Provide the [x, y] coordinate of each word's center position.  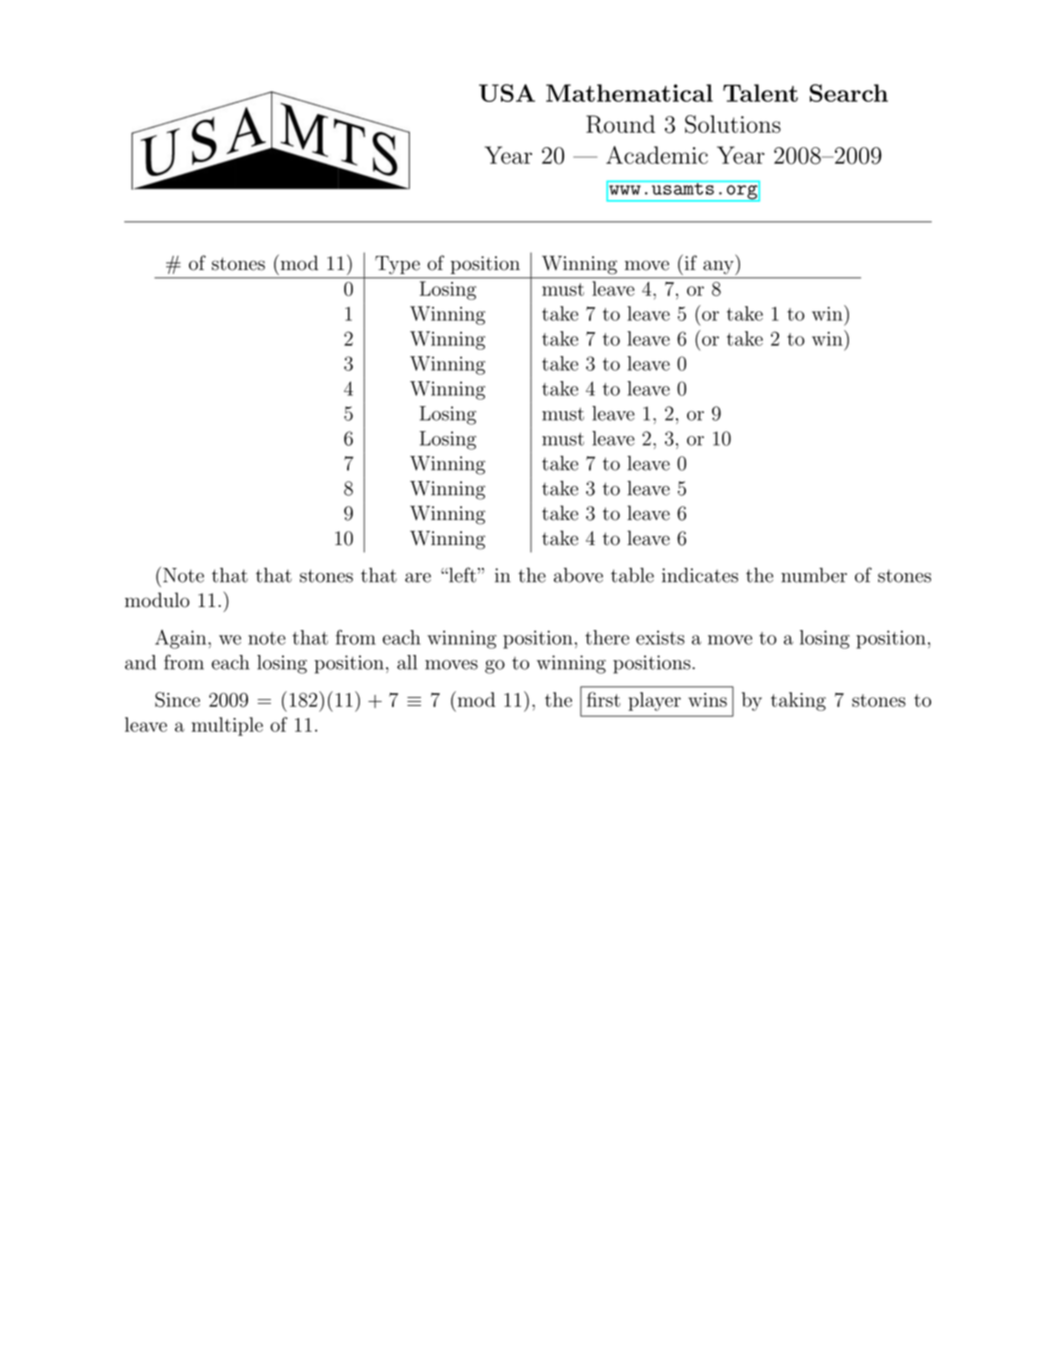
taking [798, 701]
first [603, 699]
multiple [227, 726]
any [718, 267]
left [461, 575]
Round [620, 124]
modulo [157, 600]
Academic [657, 155]
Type [397, 265]
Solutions [733, 124]
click [349, 485]
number [814, 575]
